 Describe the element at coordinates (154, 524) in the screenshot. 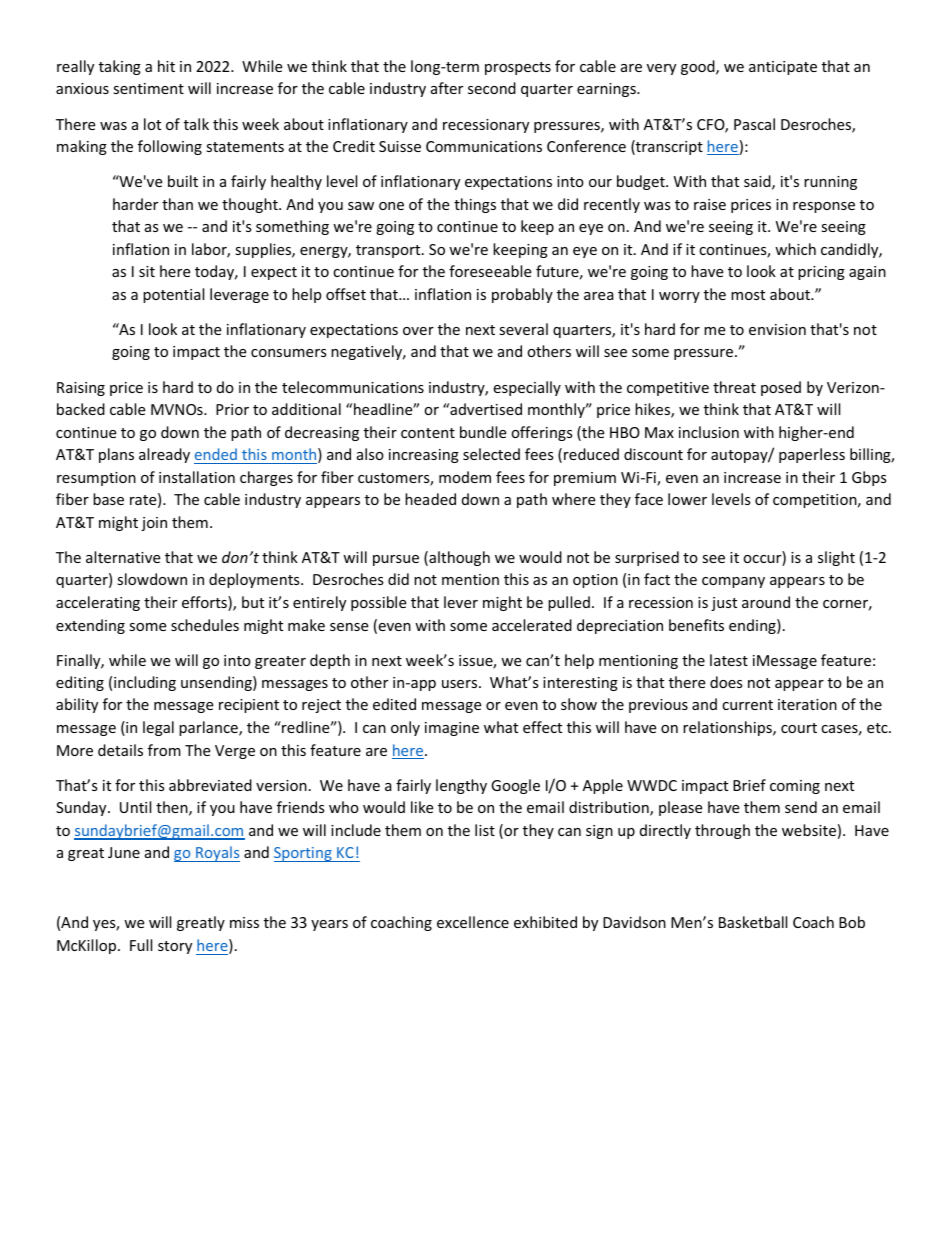

I see `join` at that location.
